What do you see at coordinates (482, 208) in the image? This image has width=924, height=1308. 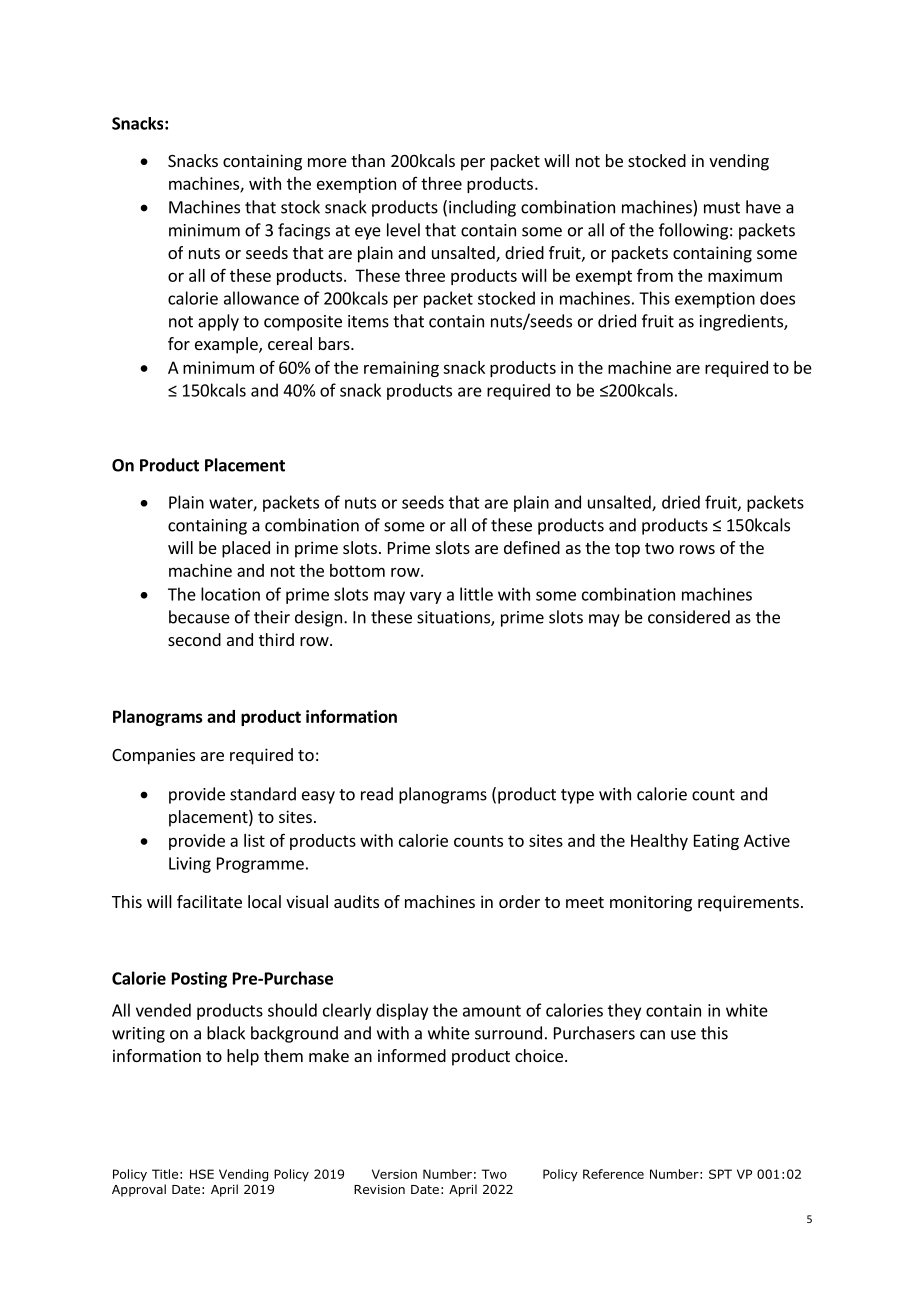 I see `including` at bounding box center [482, 208].
